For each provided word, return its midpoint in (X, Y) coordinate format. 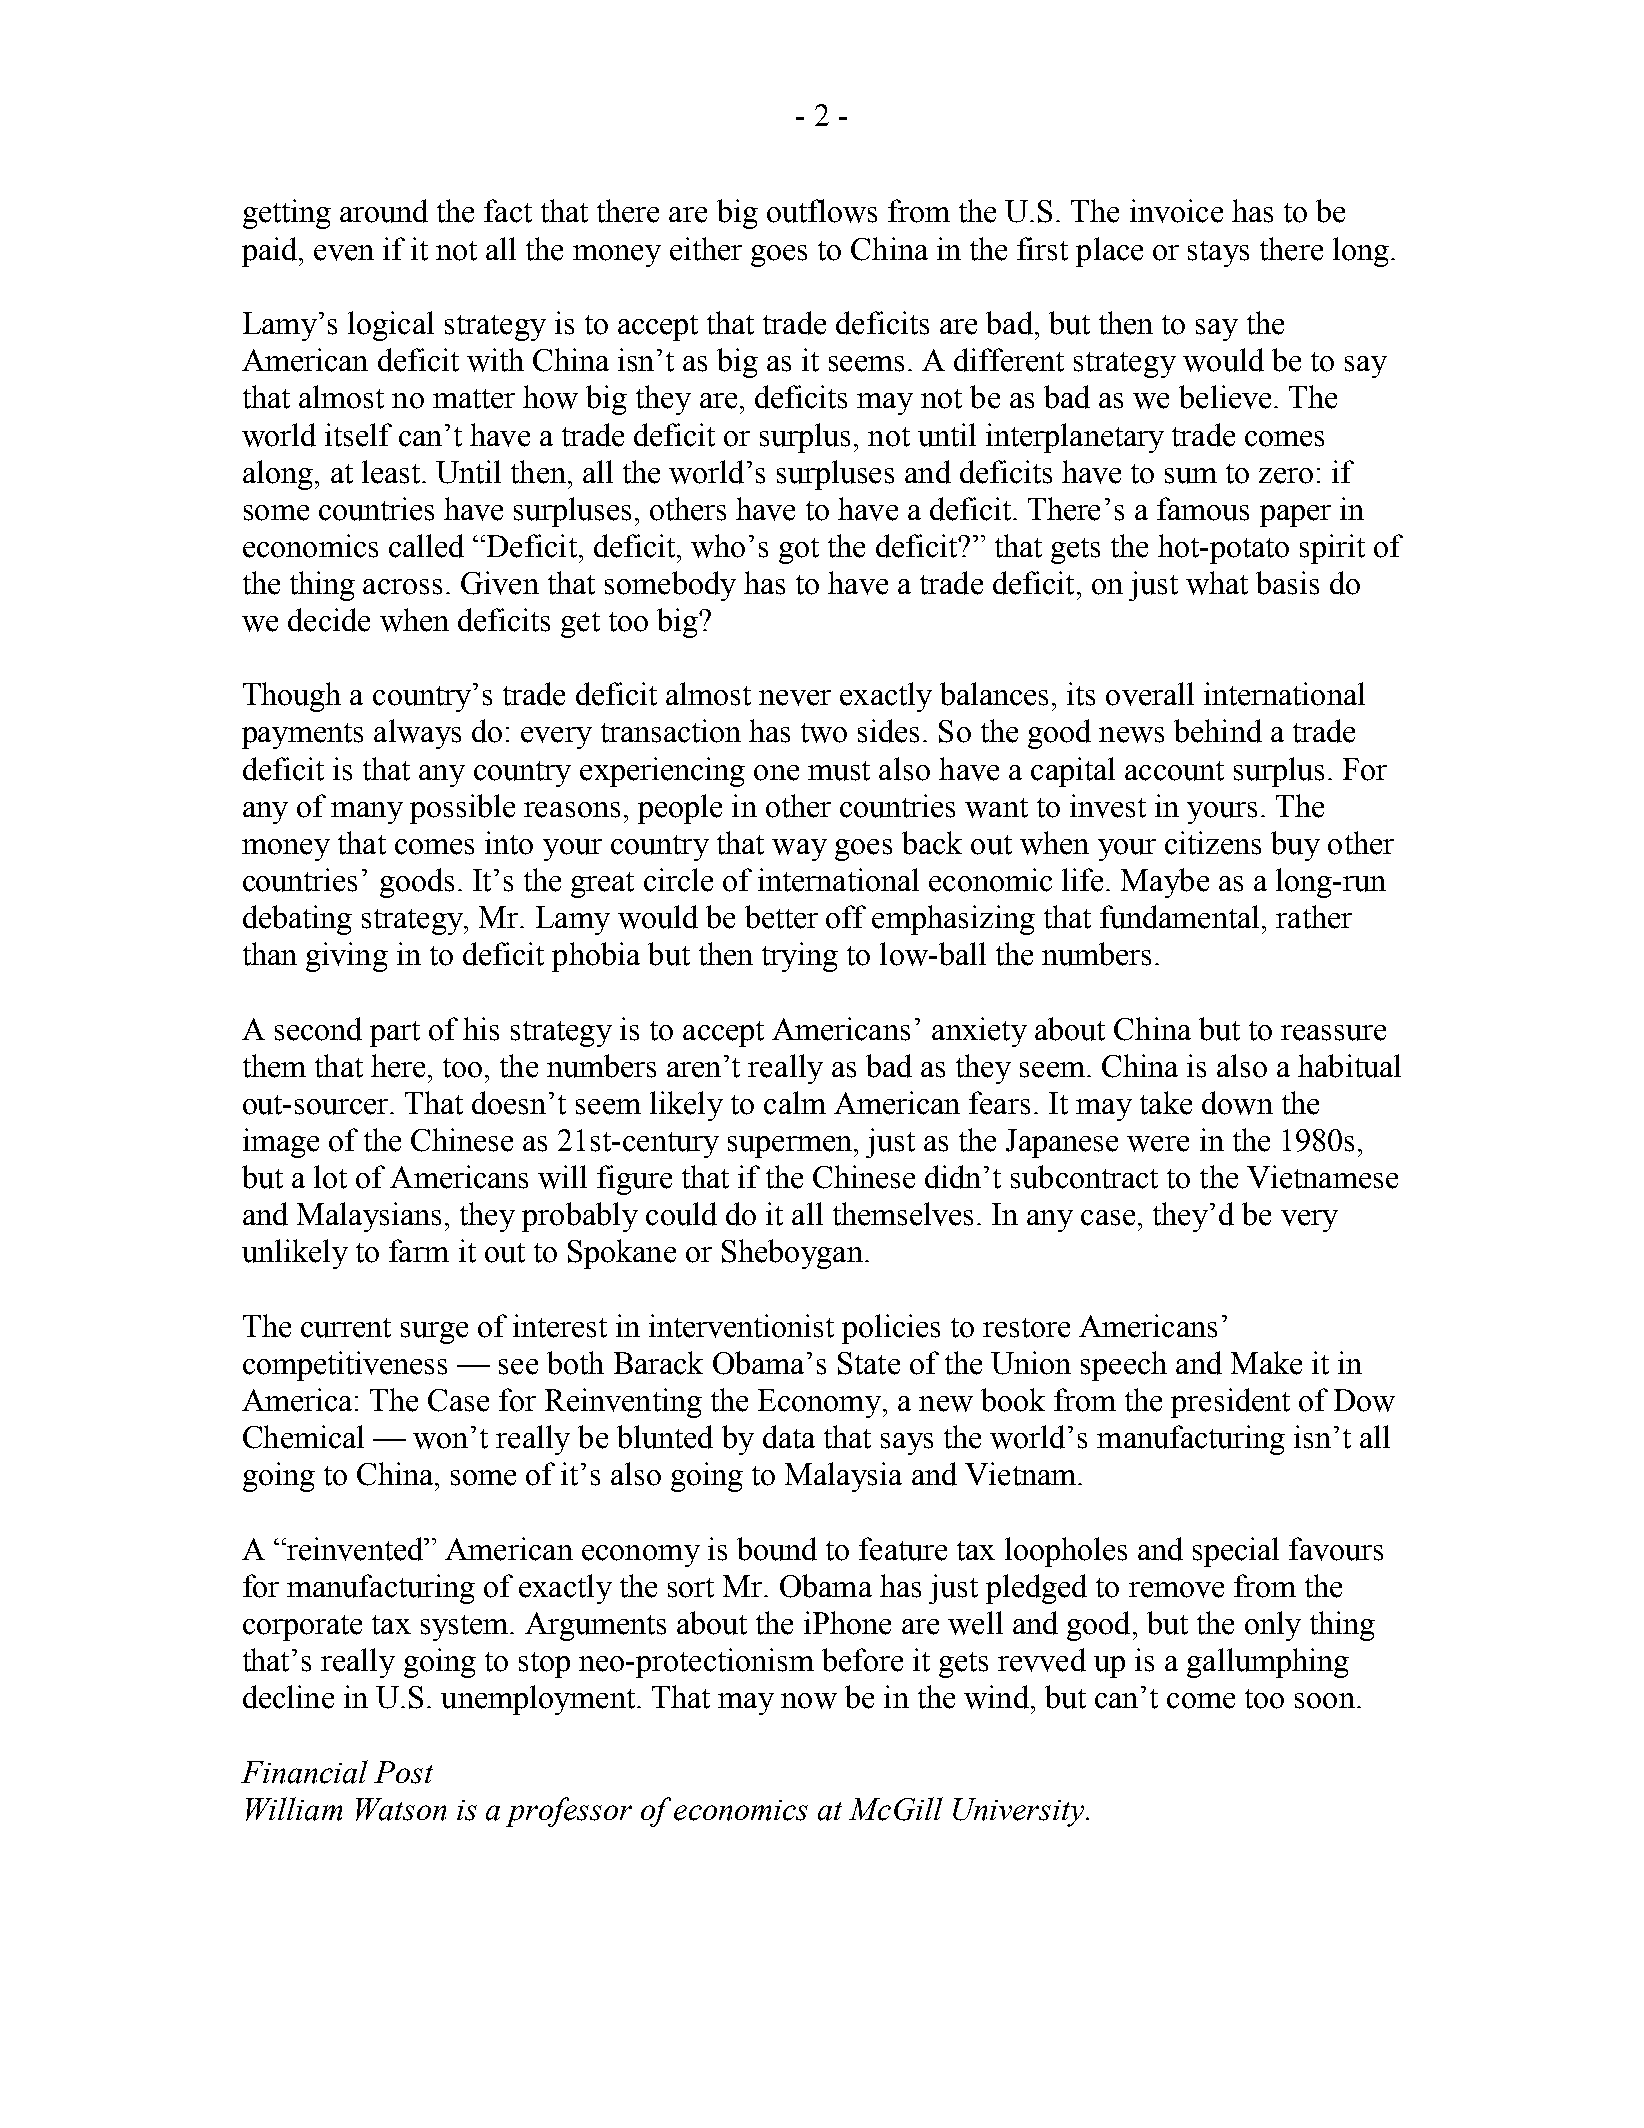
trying (800, 957)
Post (403, 1772)
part (395, 1034)
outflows (822, 211)
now (809, 1701)
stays (1218, 254)
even (344, 253)
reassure (1333, 1033)
